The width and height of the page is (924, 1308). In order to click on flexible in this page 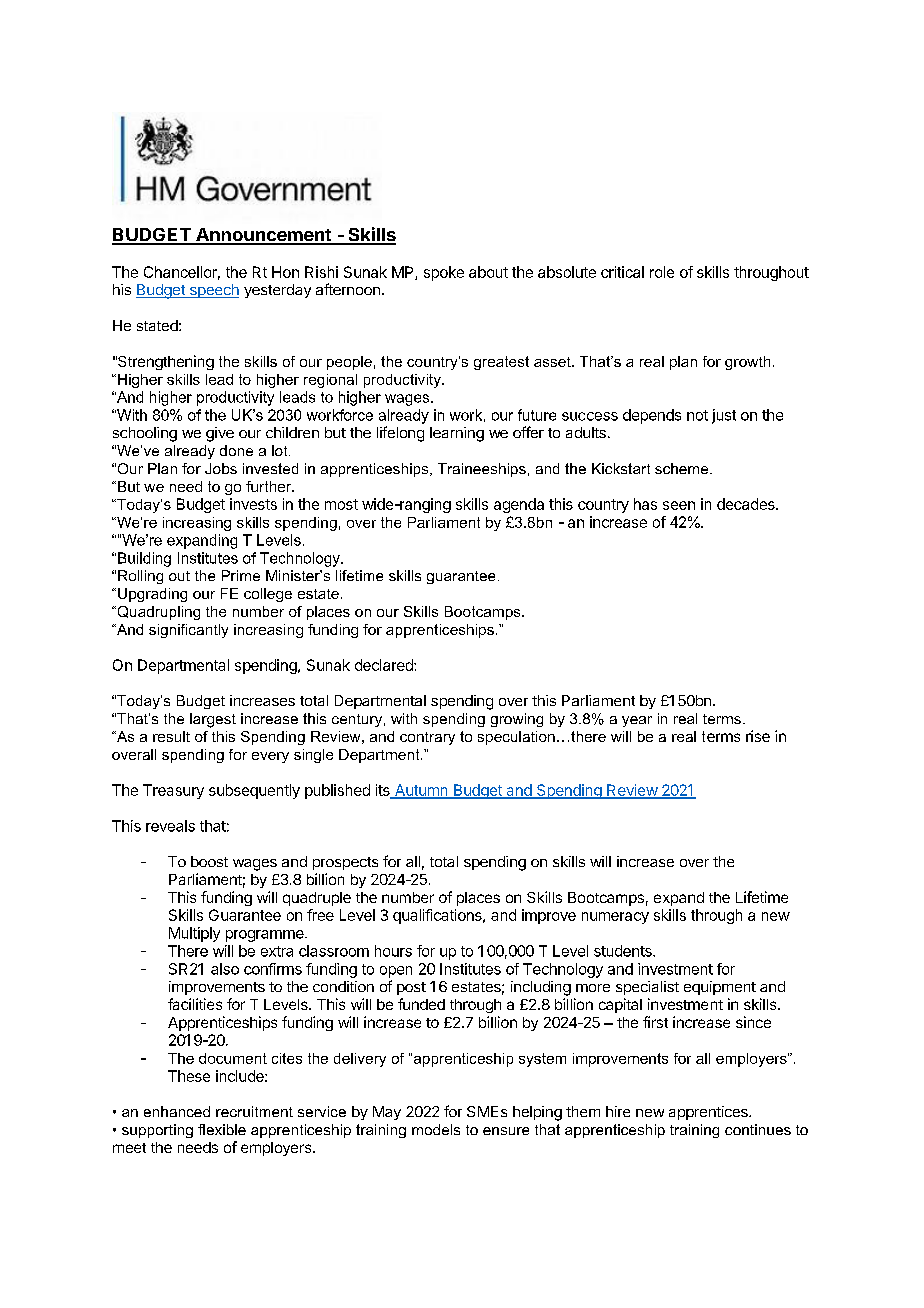, I will do `click(222, 1129)`.
